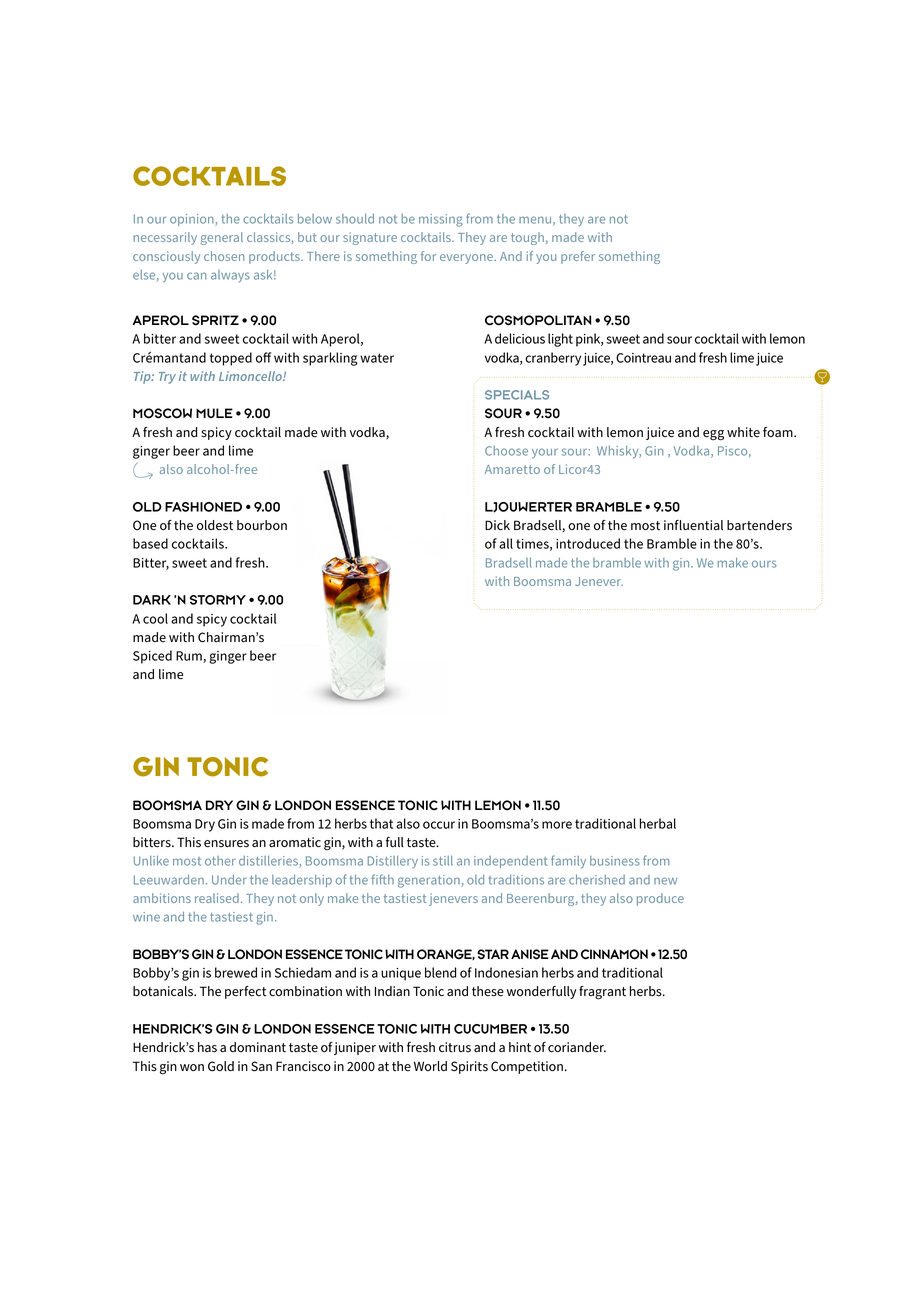 This screenshot has width=924, height=1308. What do you see at coordinates (222, 238) in the screenshot?
I see `general` at bounding box center [222, 238].
